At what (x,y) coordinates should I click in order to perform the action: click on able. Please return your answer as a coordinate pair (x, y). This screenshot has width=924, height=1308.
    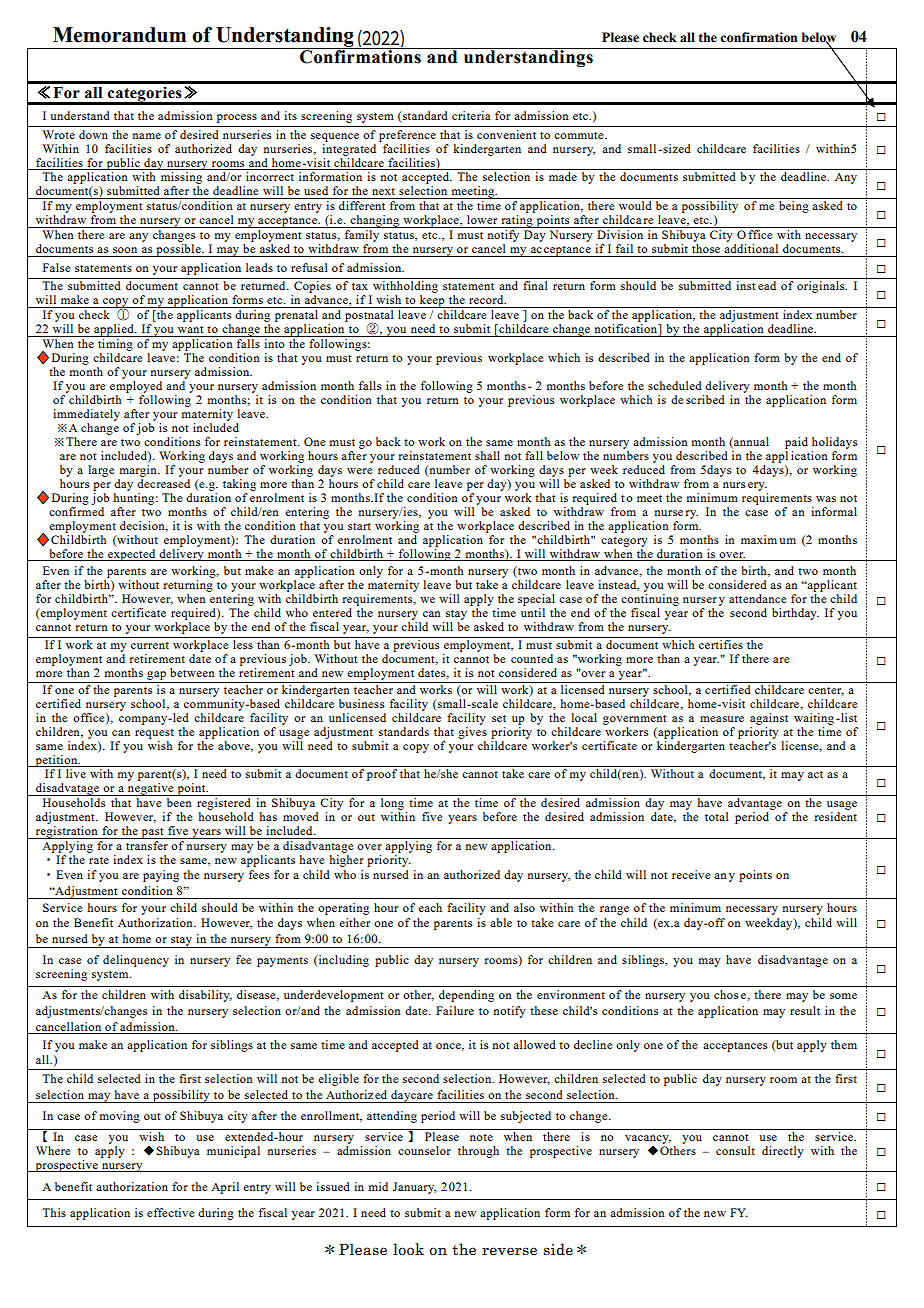
    Looking at the image, I should click on (501, 922).
